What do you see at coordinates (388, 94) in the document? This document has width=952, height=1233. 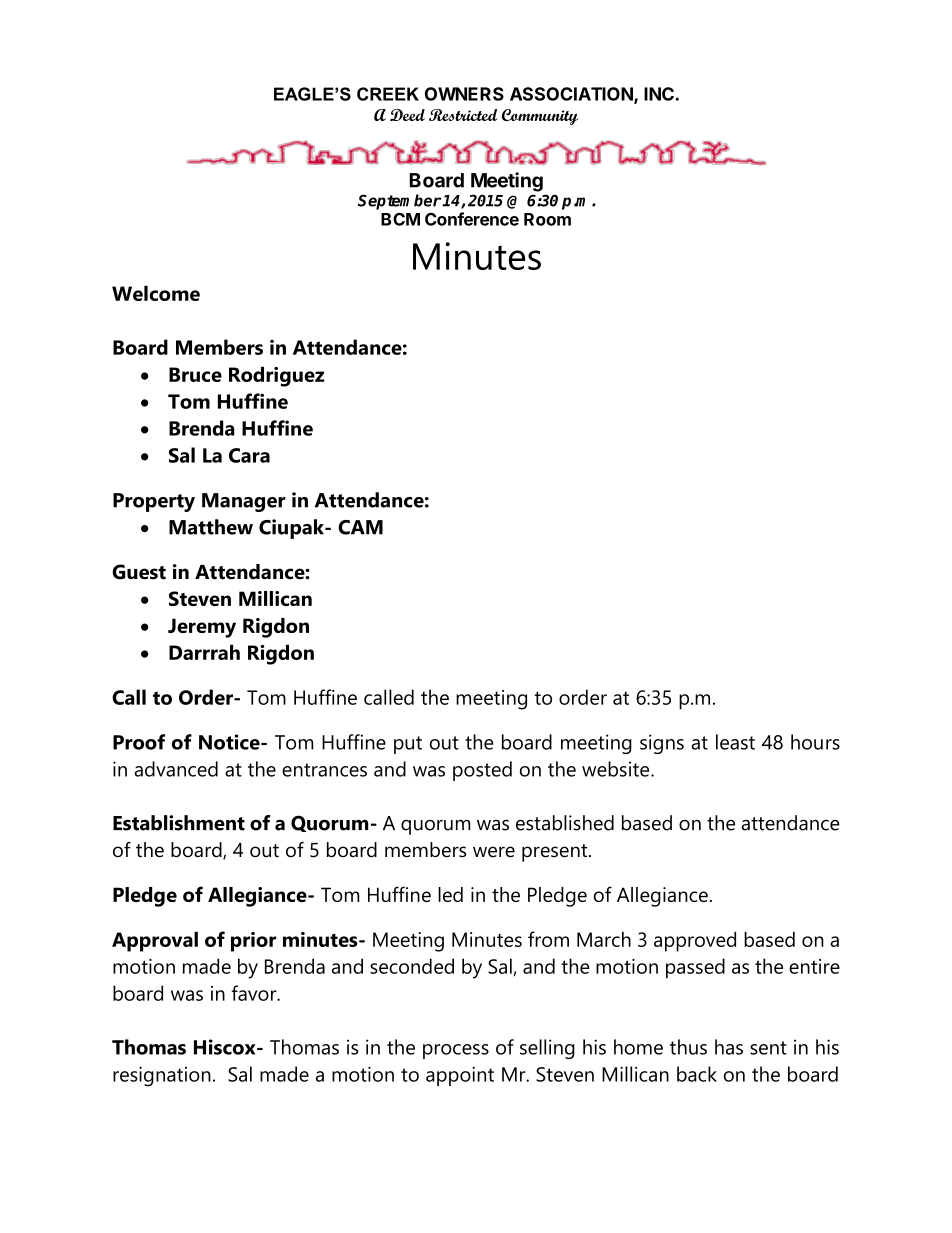 I see `CREEK` at bounding box center [388, 94].
